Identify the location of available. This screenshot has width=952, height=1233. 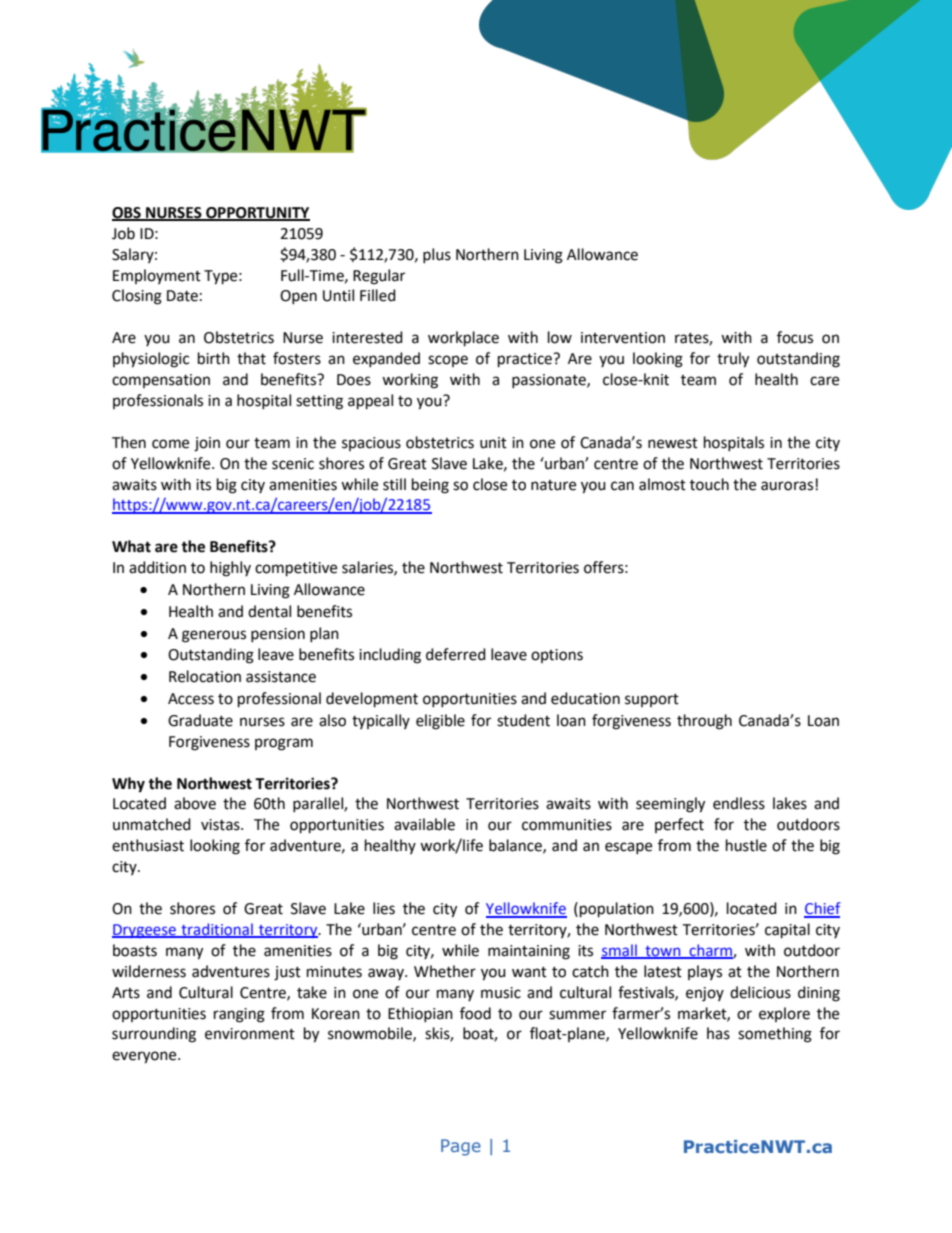
(424, 824).
